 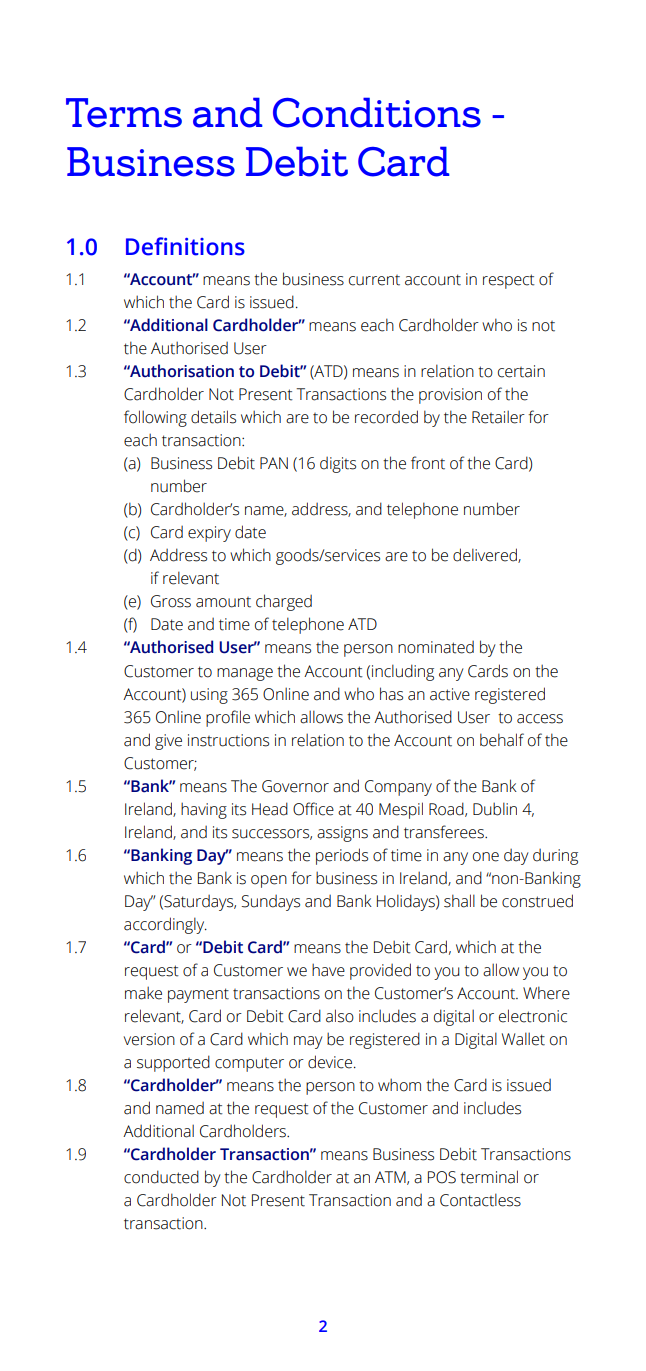 I want to click on Terms, so click(x=124, y=113).
